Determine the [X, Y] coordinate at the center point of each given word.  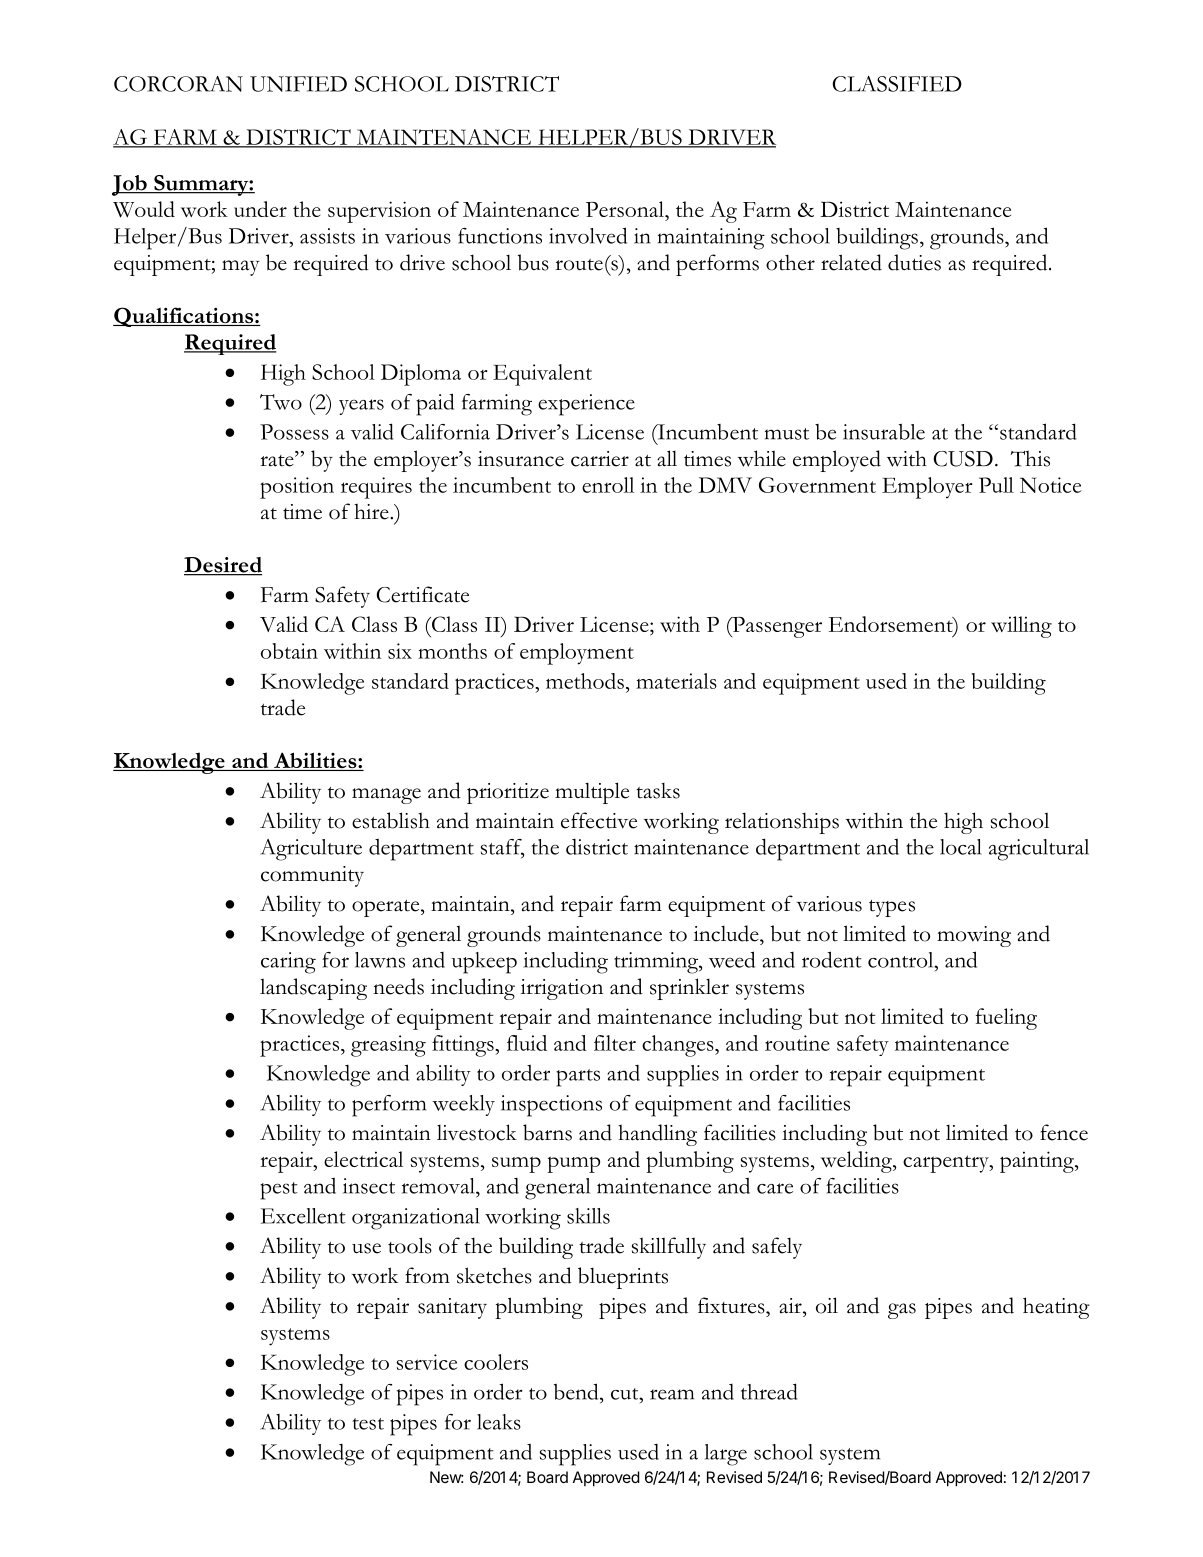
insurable [884, 432]
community [312, 876]
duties [914, 262]
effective [599, 820]
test [368, 1424]
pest [279, 1191]
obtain [289, 651]
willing [1021, 627]
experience [586, 405]
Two [281, 402]
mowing [974, 936]
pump [573, 1164]
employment [577, 654]
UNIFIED [298, 84]
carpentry [947, 1164]
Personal [626, 209]
